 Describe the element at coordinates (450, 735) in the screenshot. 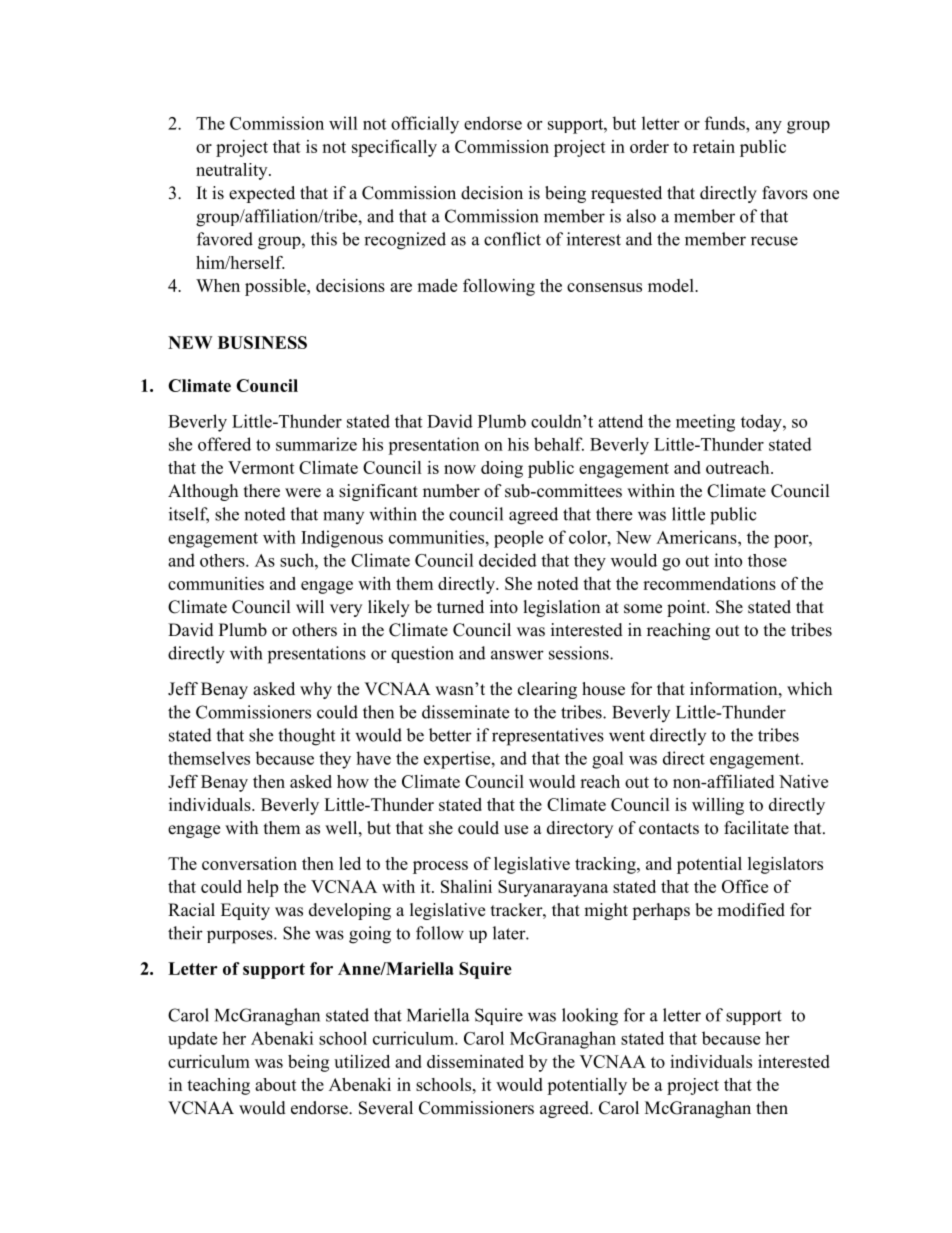

I see `better` at that location.
